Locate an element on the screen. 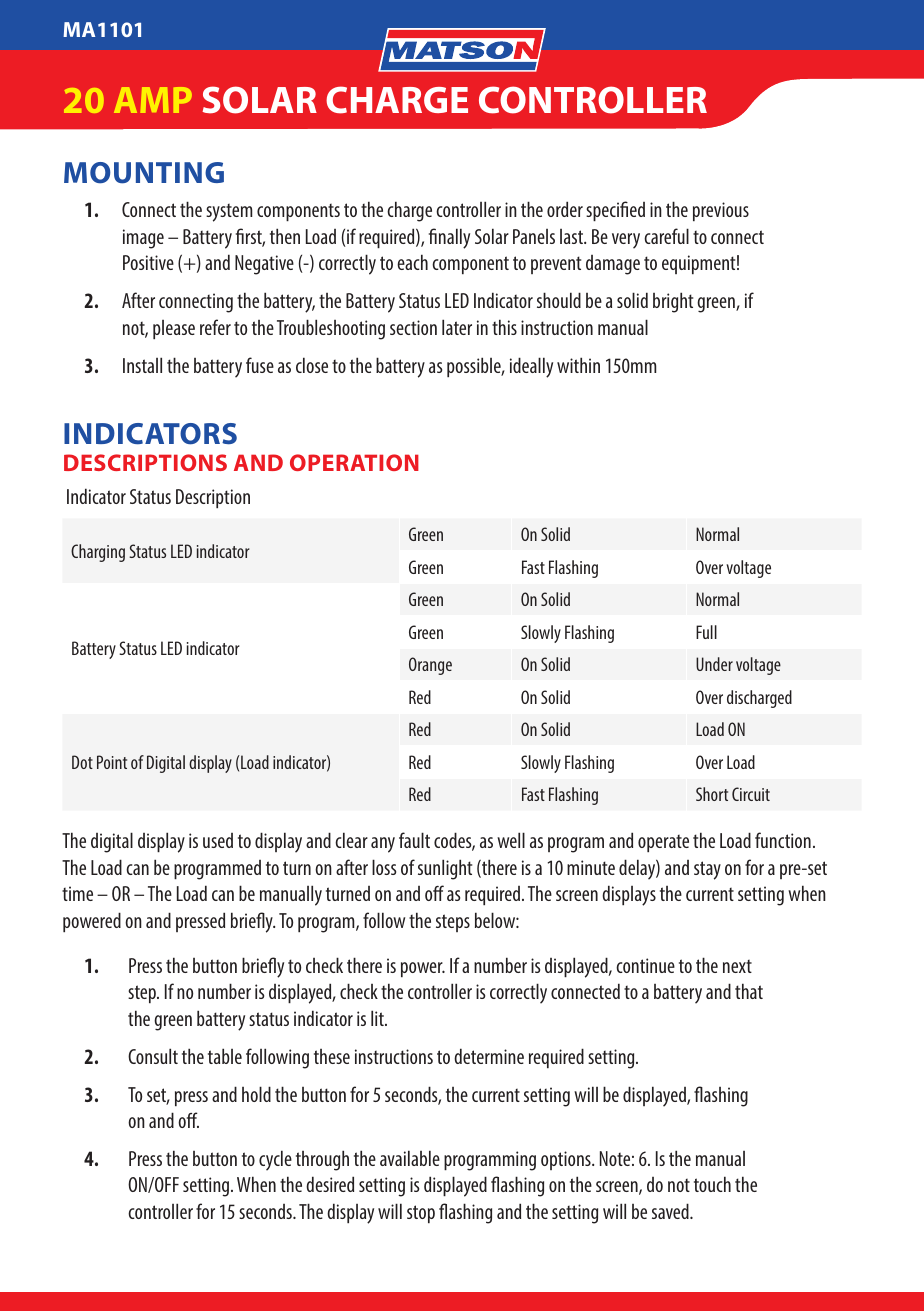 This screenshot has height=1311, width=924. fault is located at coordinates (414, 840).
